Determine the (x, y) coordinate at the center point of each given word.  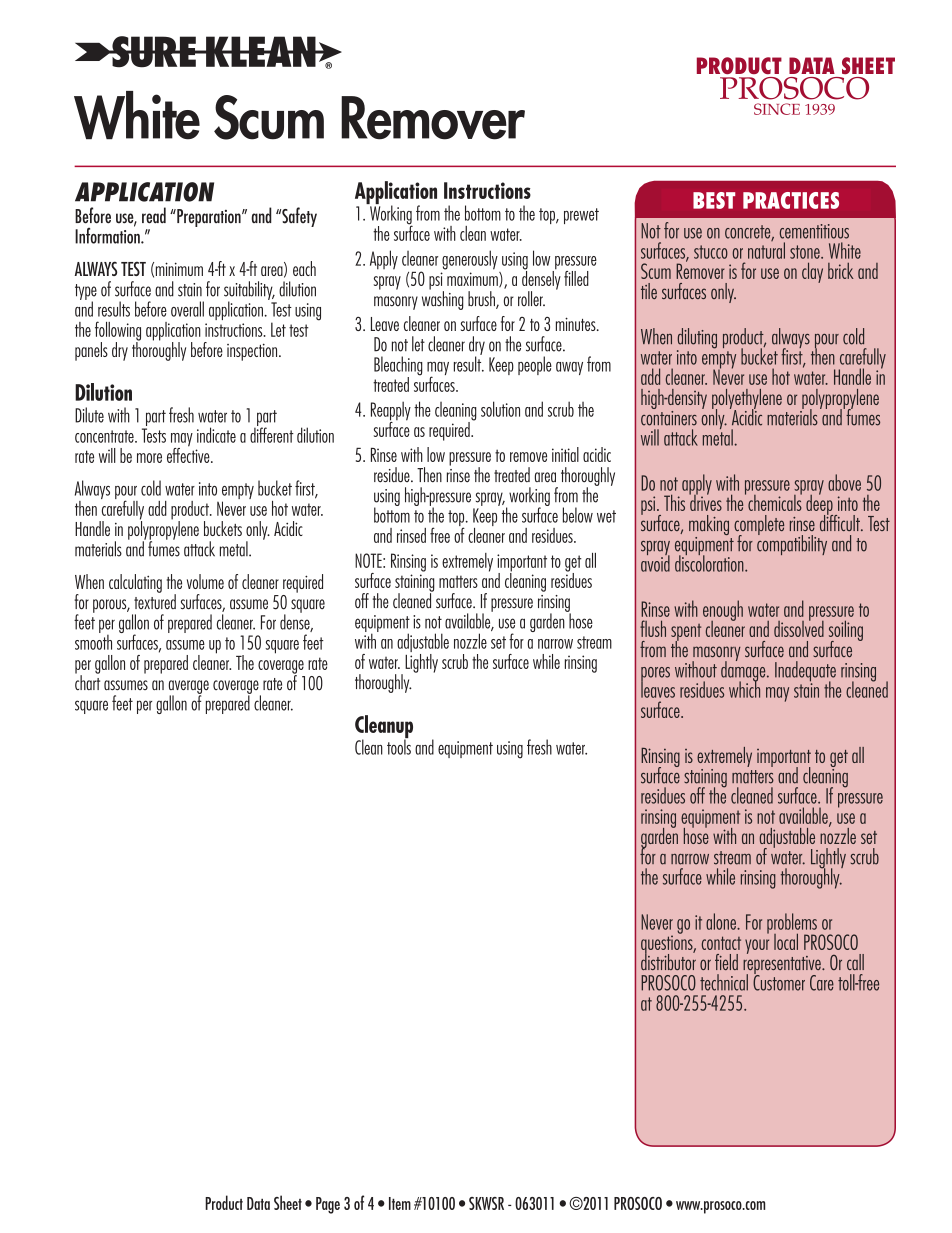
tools (399, 746)
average (189, 688)
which (744, 688)
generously (470, 260)
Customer (779, 981)
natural (766, 249)
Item (400, 1203)
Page (328, 1205)
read (154, 215)
